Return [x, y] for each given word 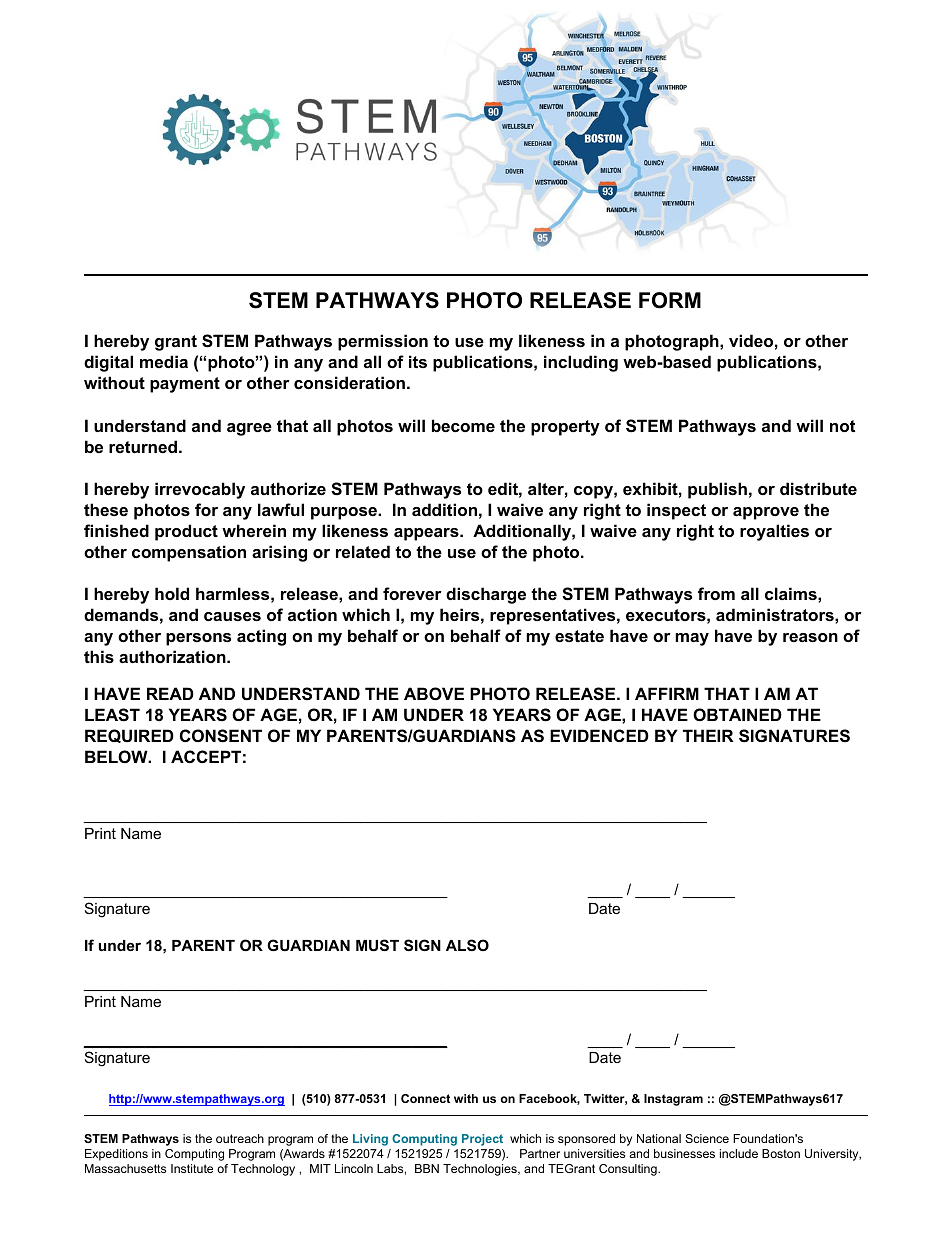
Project [482, 1140]
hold [172, 593]
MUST [377, 945]
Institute [192, 1168]
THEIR [708, 735]
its [418, 361]
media [164, 361]
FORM [670, 300]
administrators [776, 614]
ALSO [467, 945]
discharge [486, 595]
